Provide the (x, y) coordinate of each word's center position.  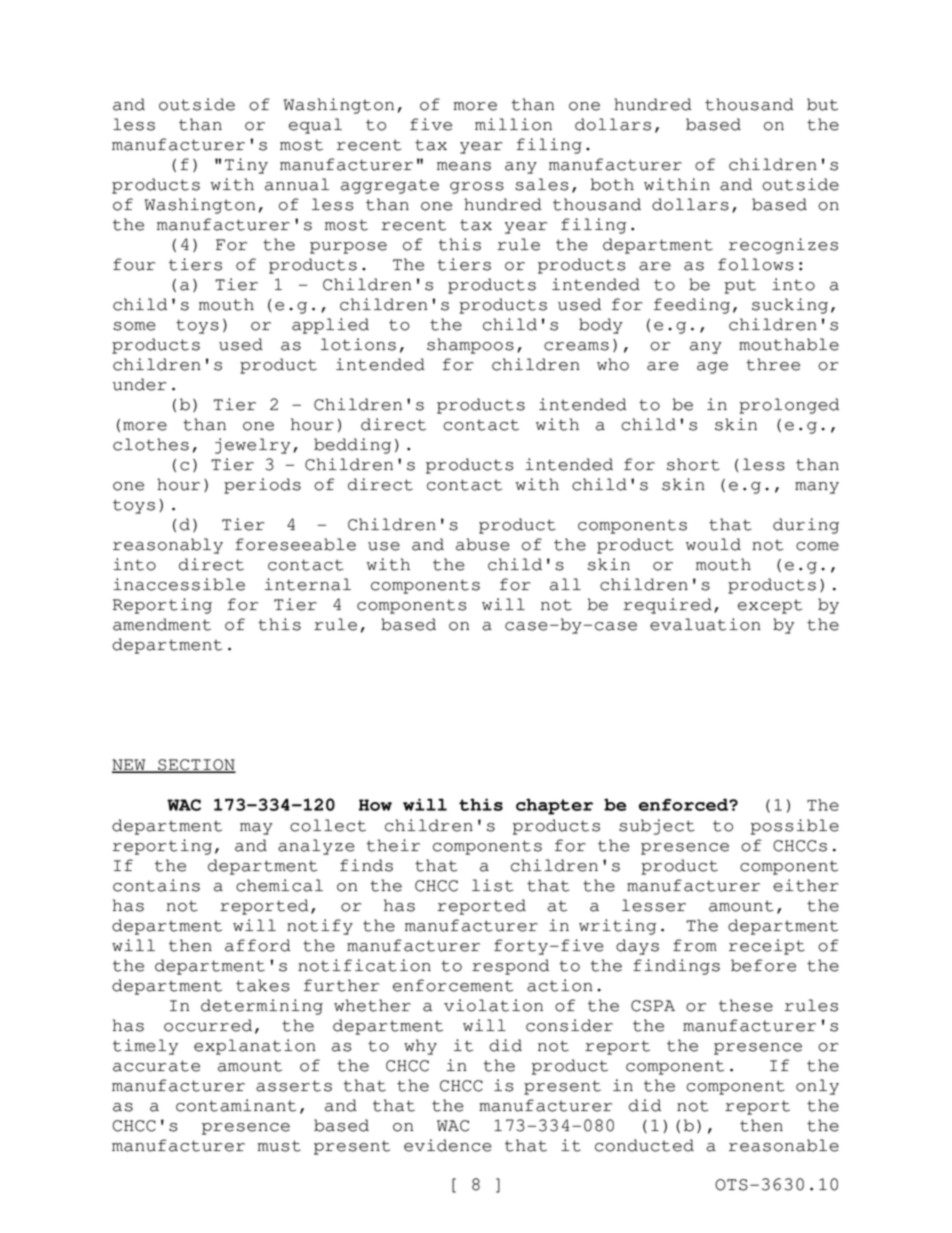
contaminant (236, 1105)
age (712, 368)
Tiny (246, 166)
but (822, 104)
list (492, 885)
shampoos (470, 346)
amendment (162, 624)
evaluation (705, 624)
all (565, 584)
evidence (448, 1145)
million (513, 124)
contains (156, 885)
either (806, 885)
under (140, 384)
